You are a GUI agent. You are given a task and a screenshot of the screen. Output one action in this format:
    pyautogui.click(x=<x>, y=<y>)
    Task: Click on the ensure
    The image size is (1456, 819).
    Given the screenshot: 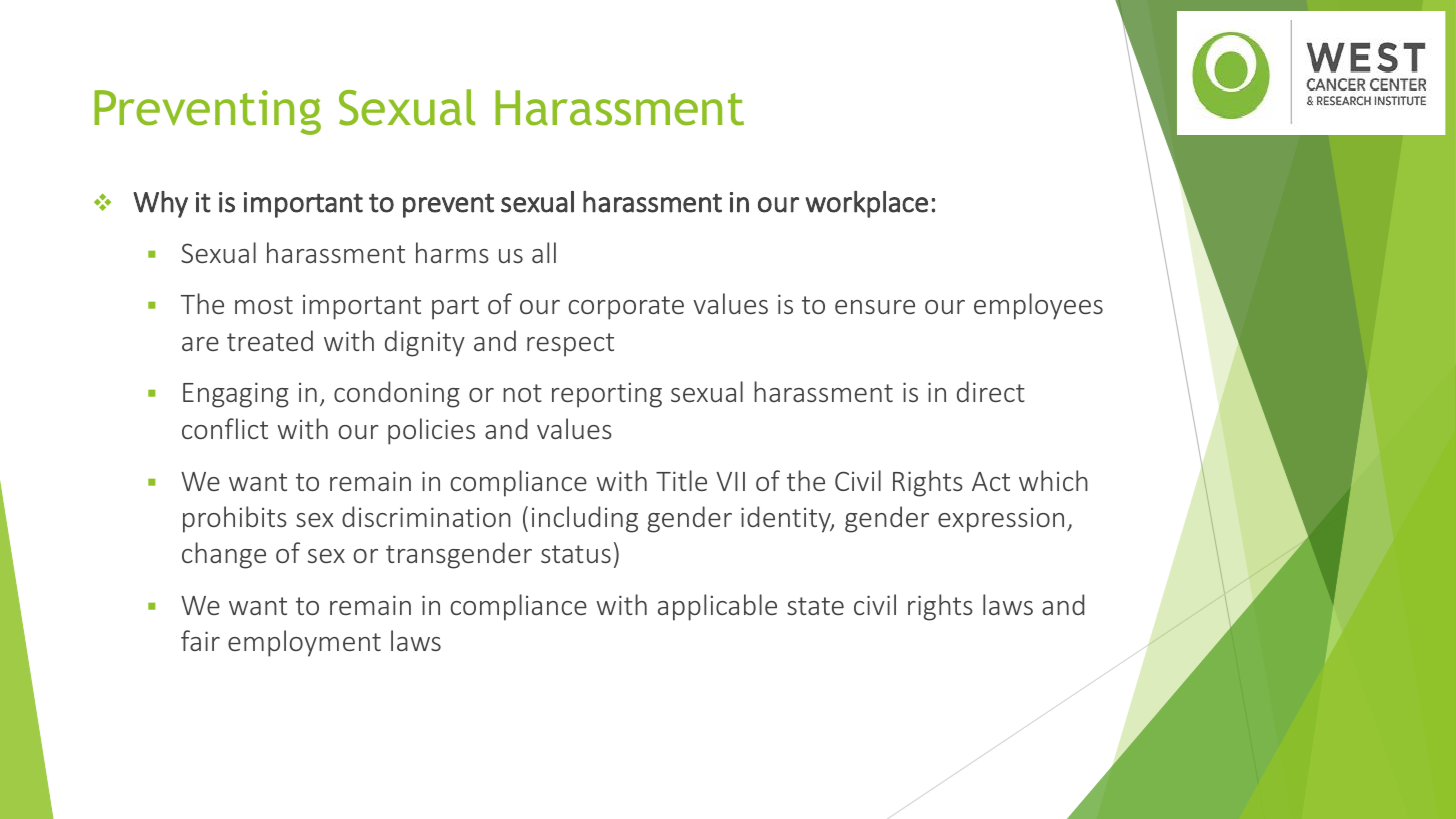 What is the action you would take?
    pyautogui.click(x=875, y=307)
